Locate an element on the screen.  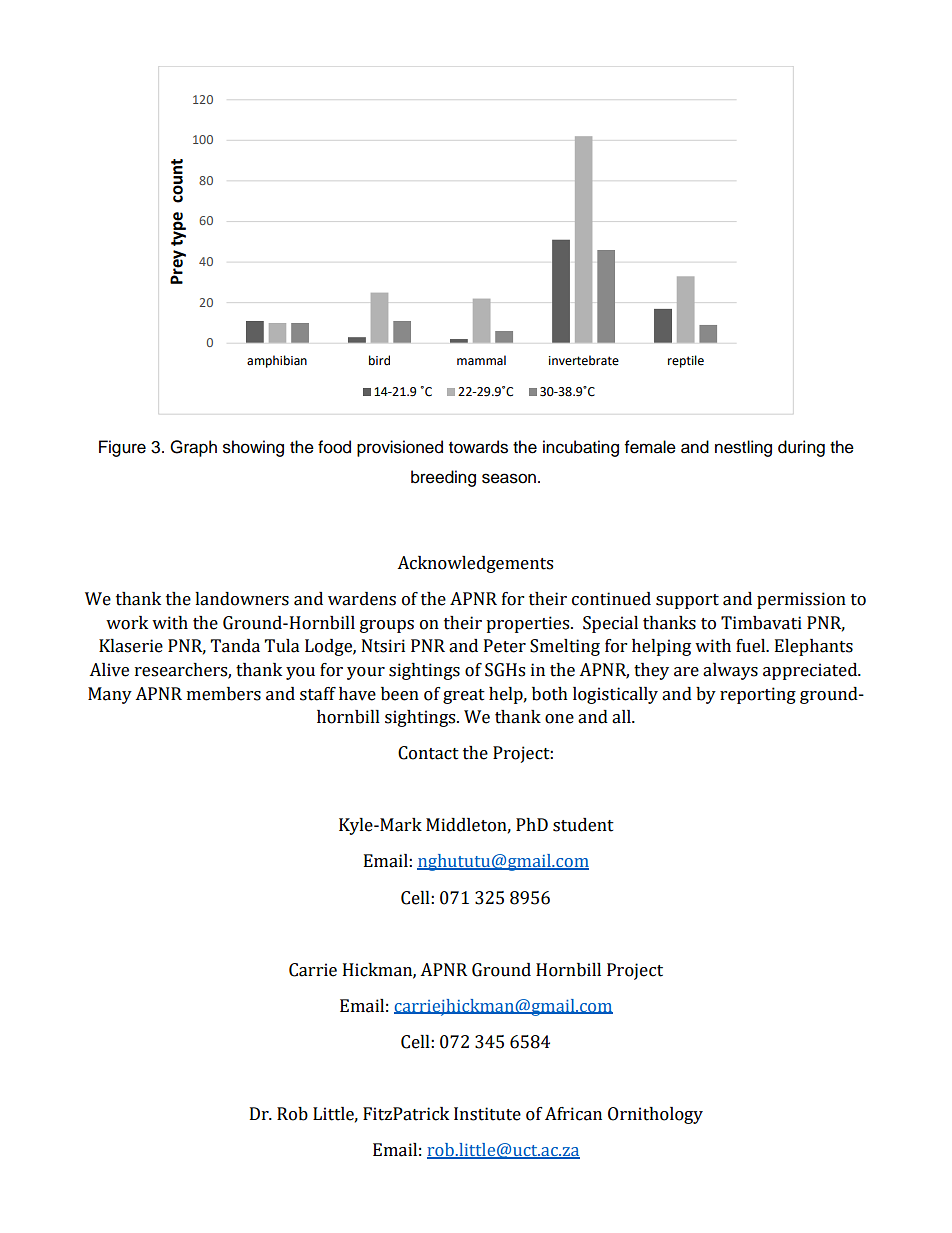
reporting is located at coordinates (758, 695).
